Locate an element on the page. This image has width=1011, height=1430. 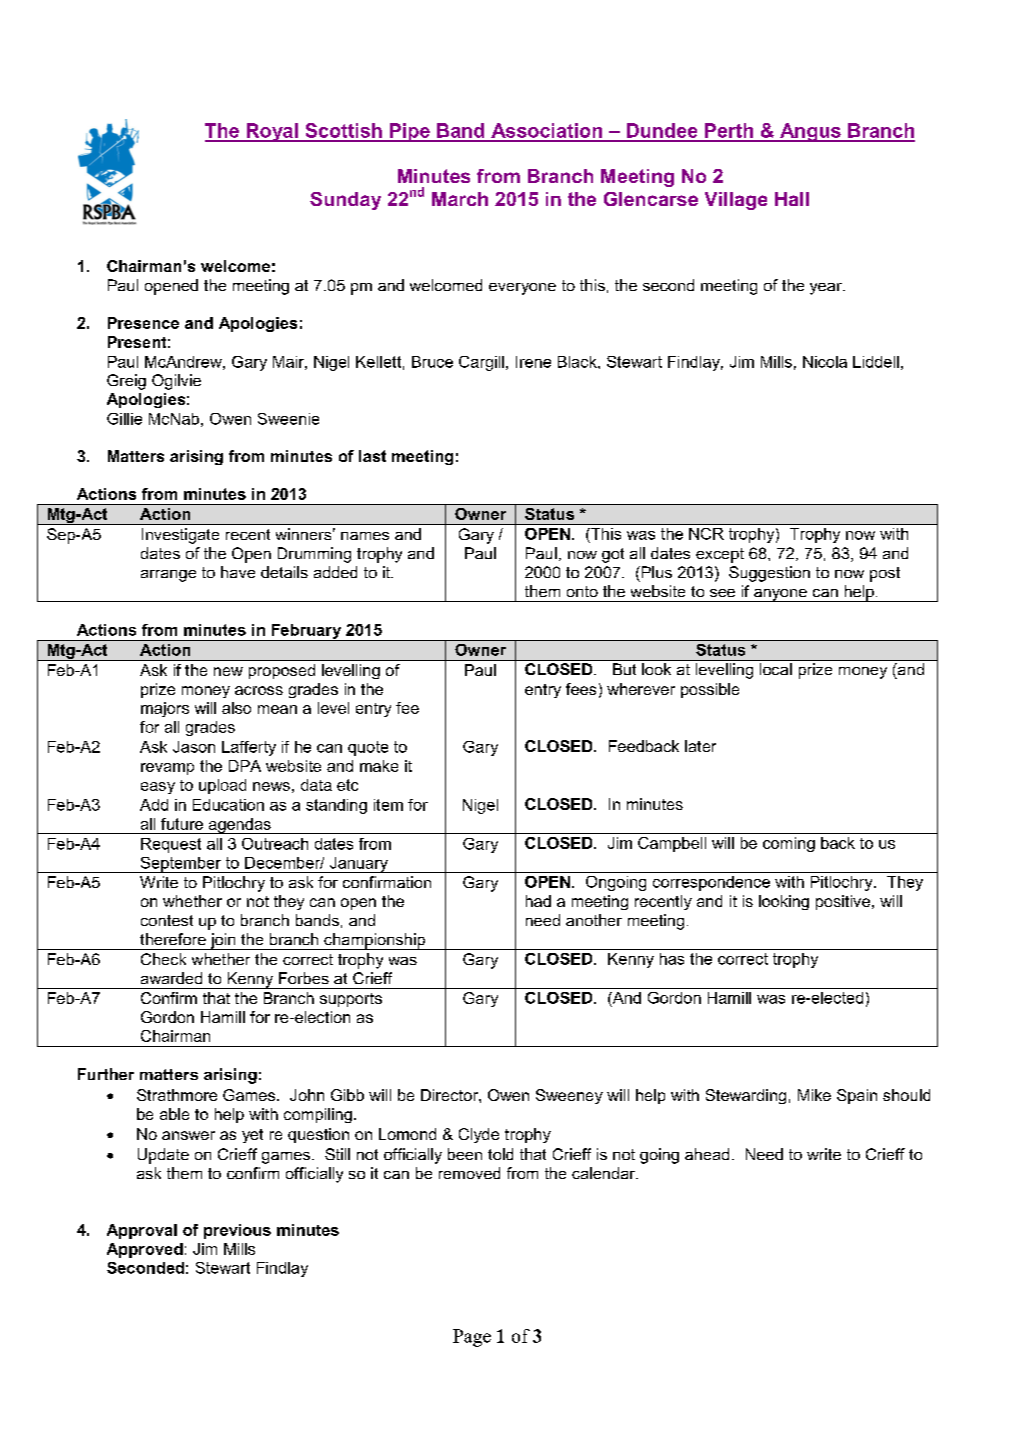
Page is located at coordinates (472, 1338).
